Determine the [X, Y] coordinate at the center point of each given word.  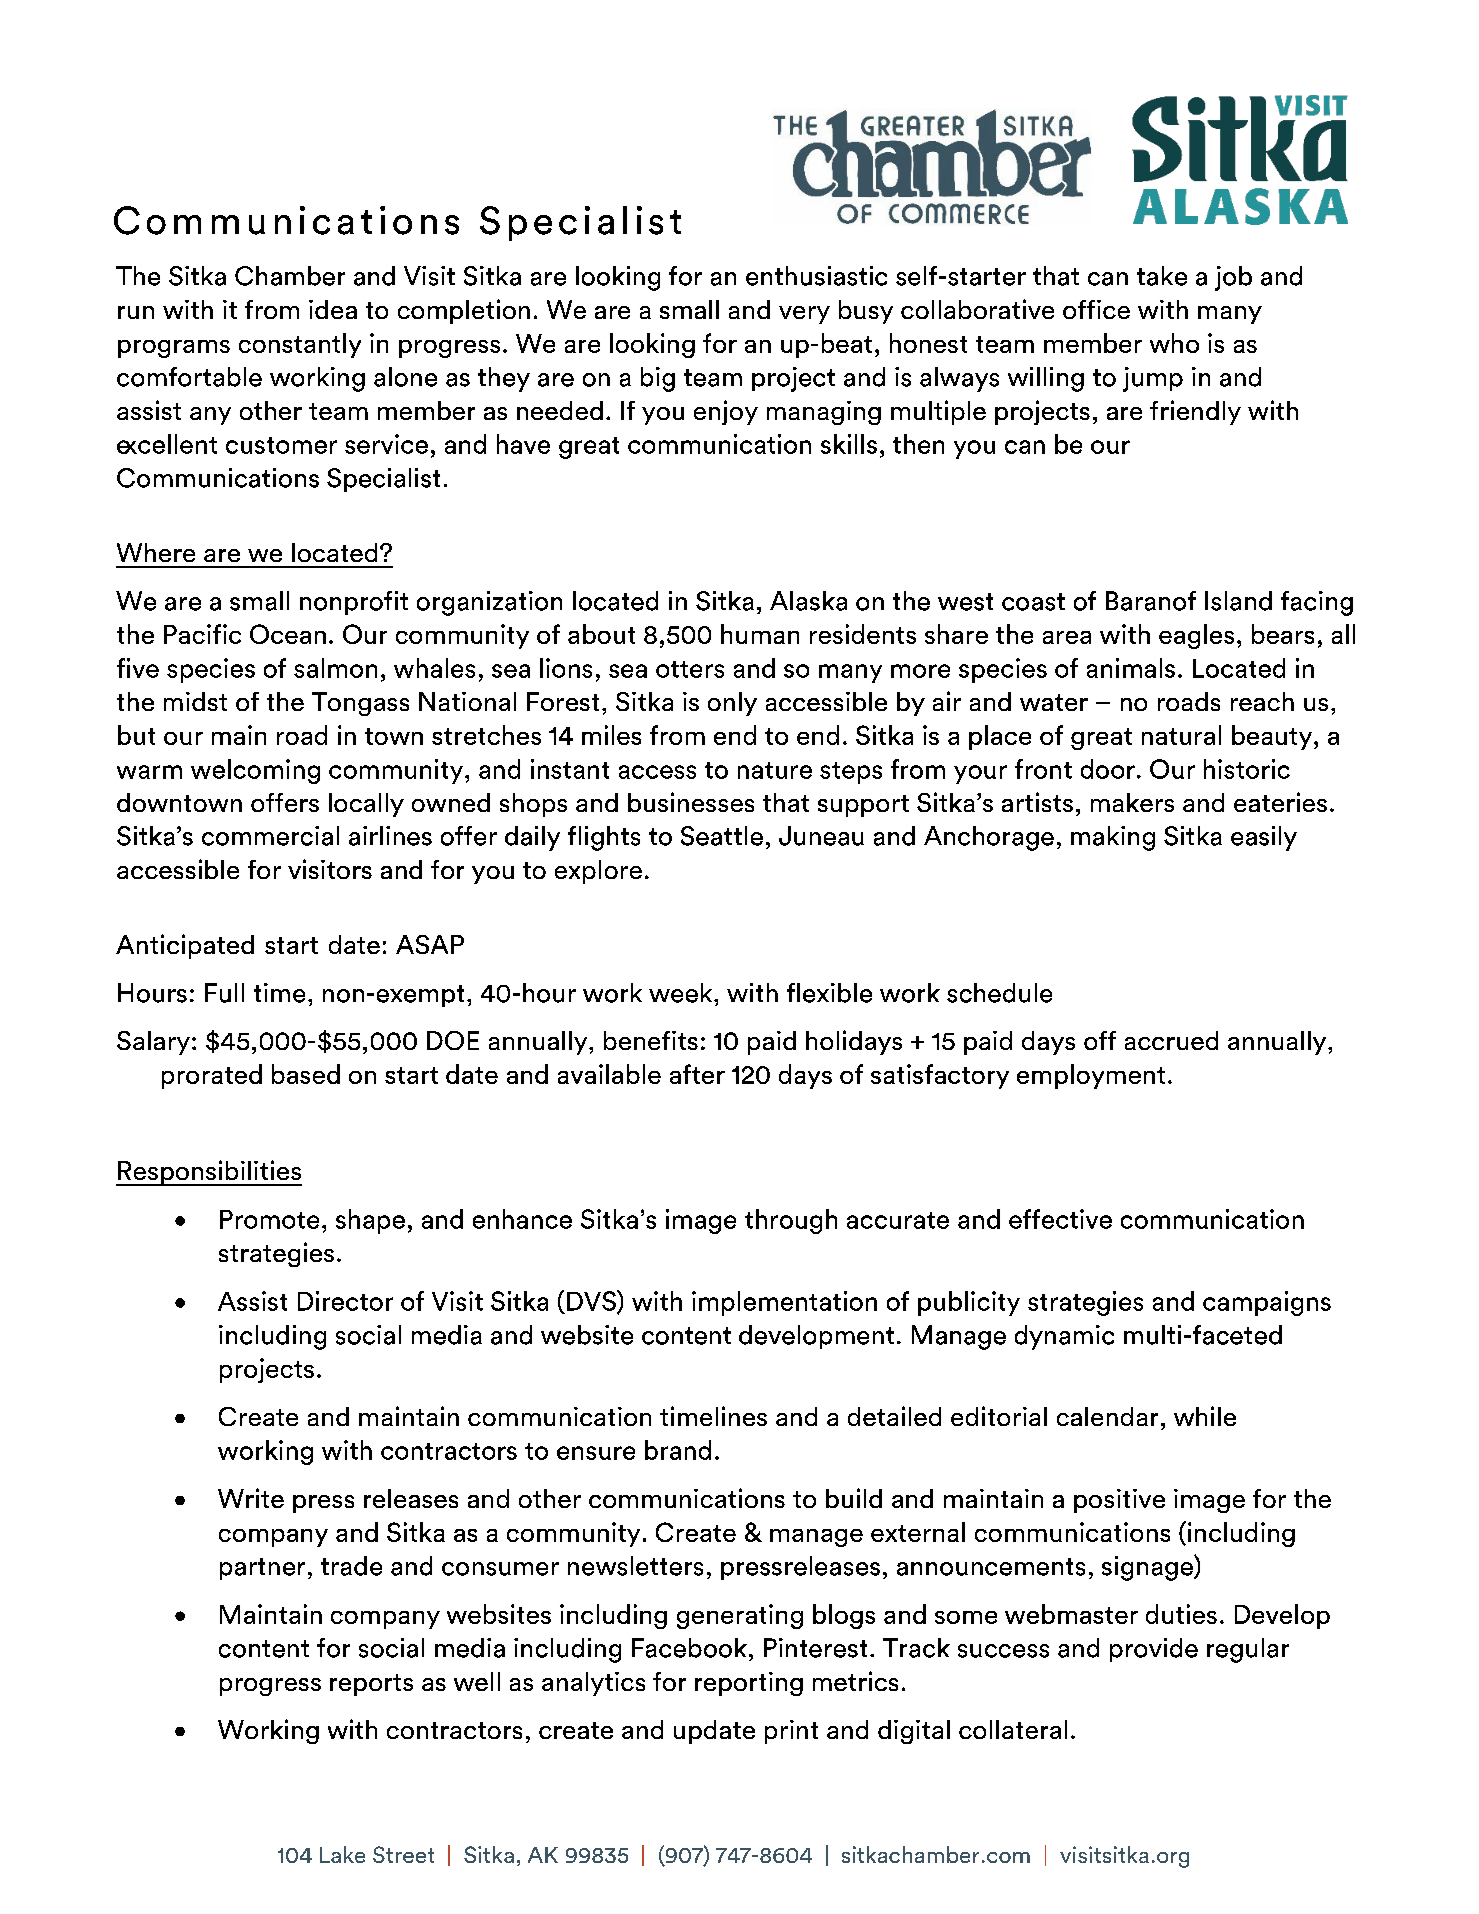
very [804, 315]
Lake [342, 1854]
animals [1131, 668]
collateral [1013, 1729]
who [1174, 343]
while [1205, 1416]
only [732, 704]
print [791, 1732]
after [697, 1074]
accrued [1171, 1040]
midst [195, 701]
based [306, 1074]
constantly [300, 345]
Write [251, 1498]
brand [678, 1450]
